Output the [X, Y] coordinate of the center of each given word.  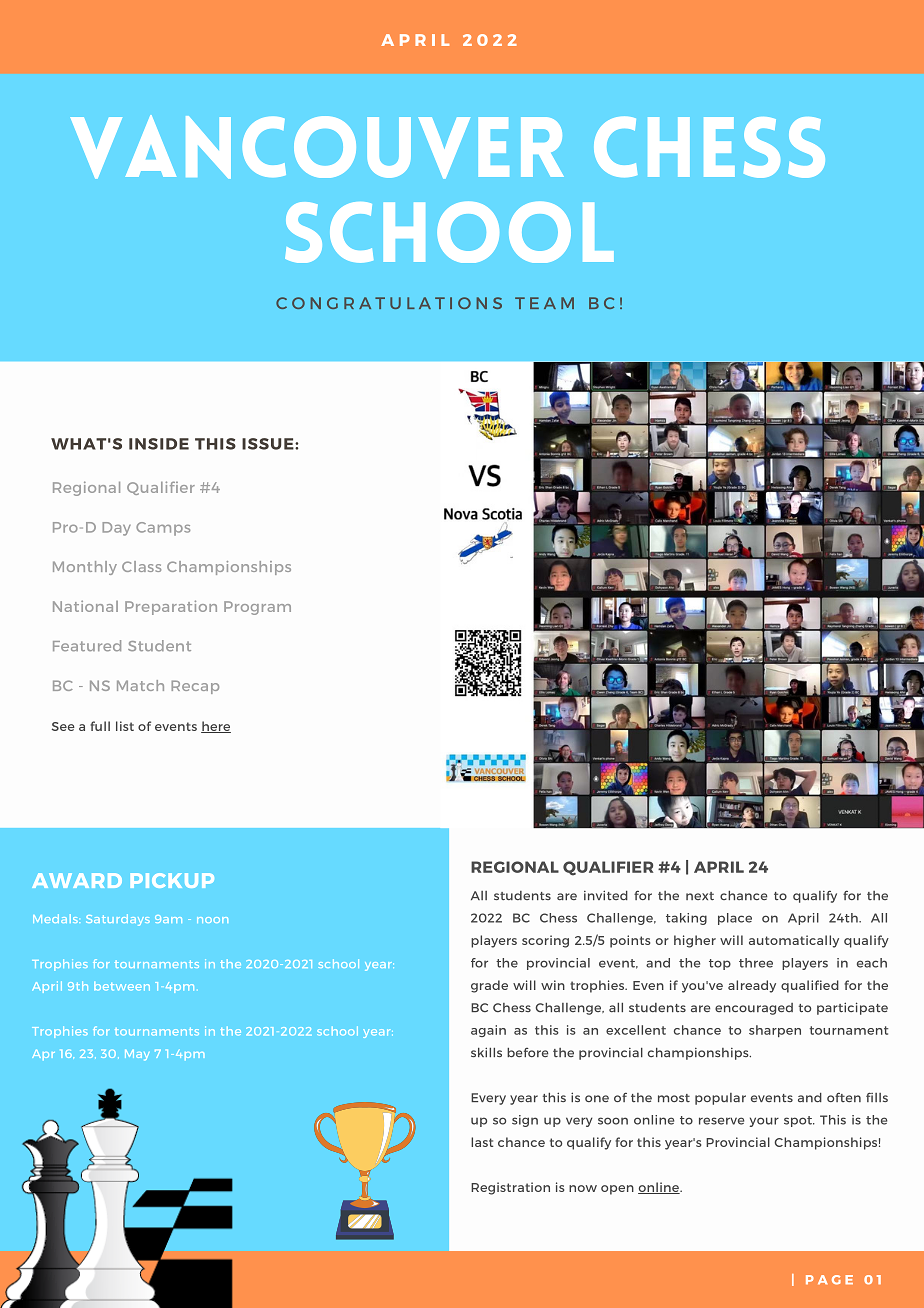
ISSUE [269, 444]
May [137, 1055]
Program [257, 608]
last [482, 1142]
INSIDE [159, 444]
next [700, 896]
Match [140, 685]
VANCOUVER [317, 147]
